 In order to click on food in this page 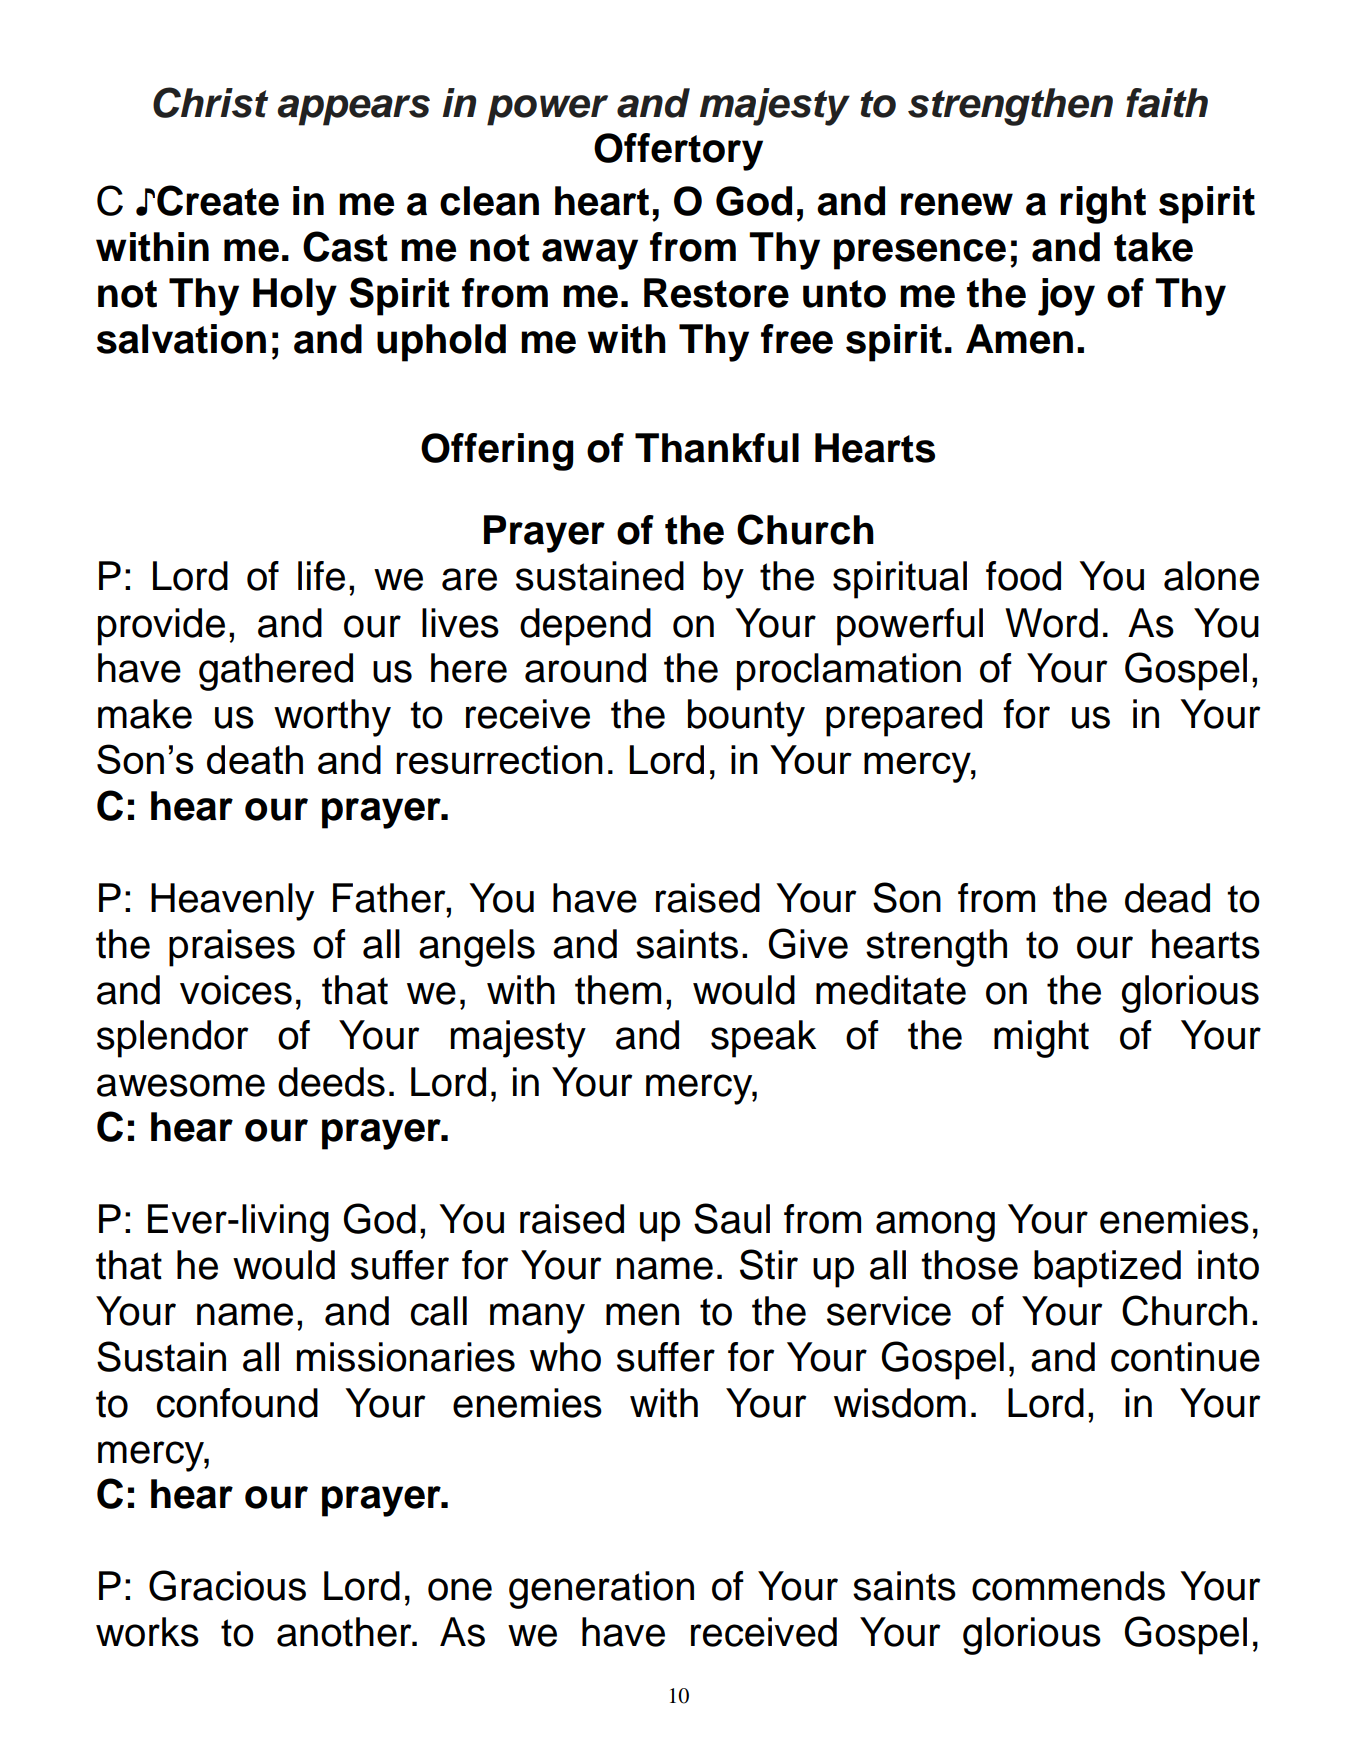, I will do `click(1023, 576)`.
